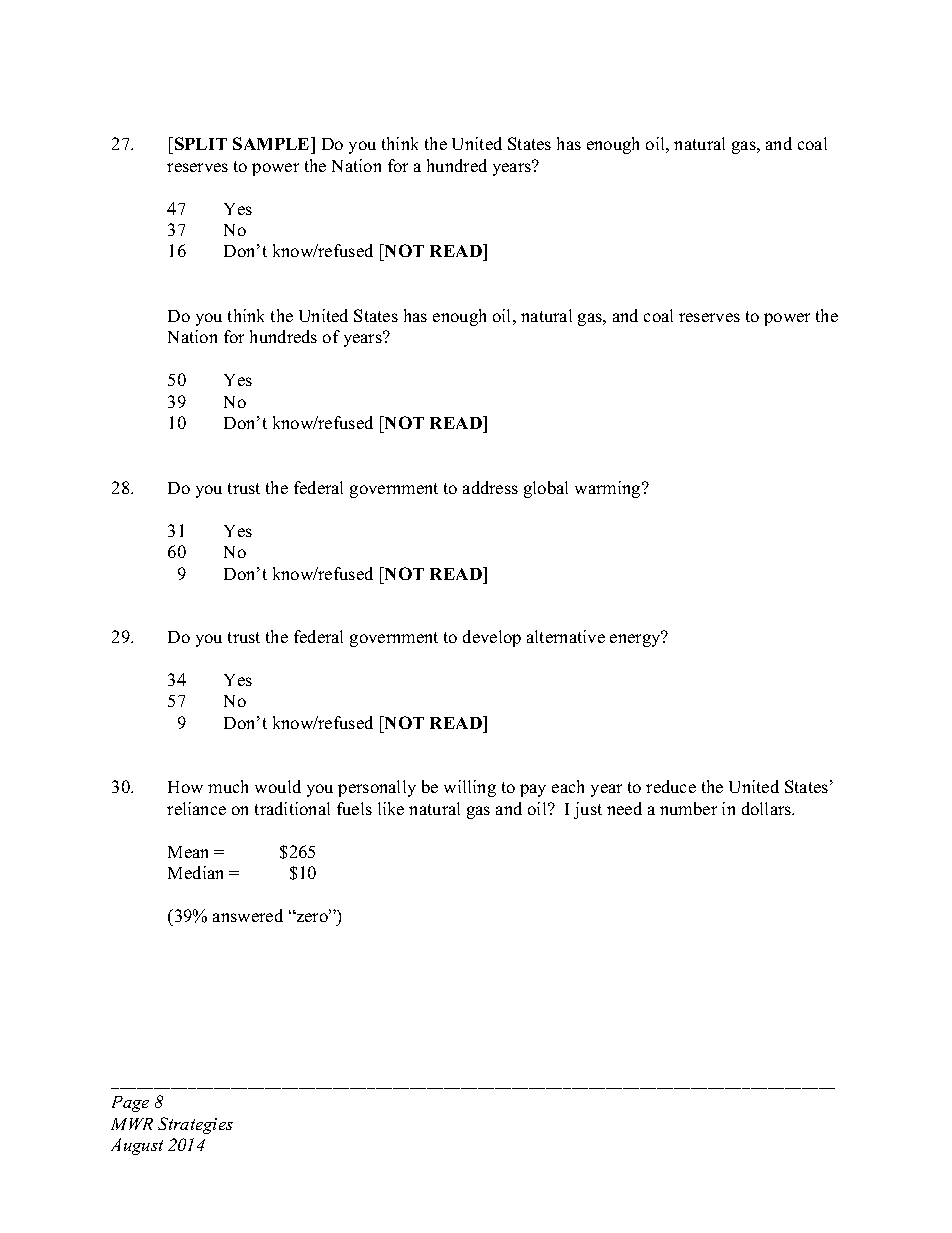  Describe the element at coordinates (492, 638) in the page. I see `develop` at that location.
